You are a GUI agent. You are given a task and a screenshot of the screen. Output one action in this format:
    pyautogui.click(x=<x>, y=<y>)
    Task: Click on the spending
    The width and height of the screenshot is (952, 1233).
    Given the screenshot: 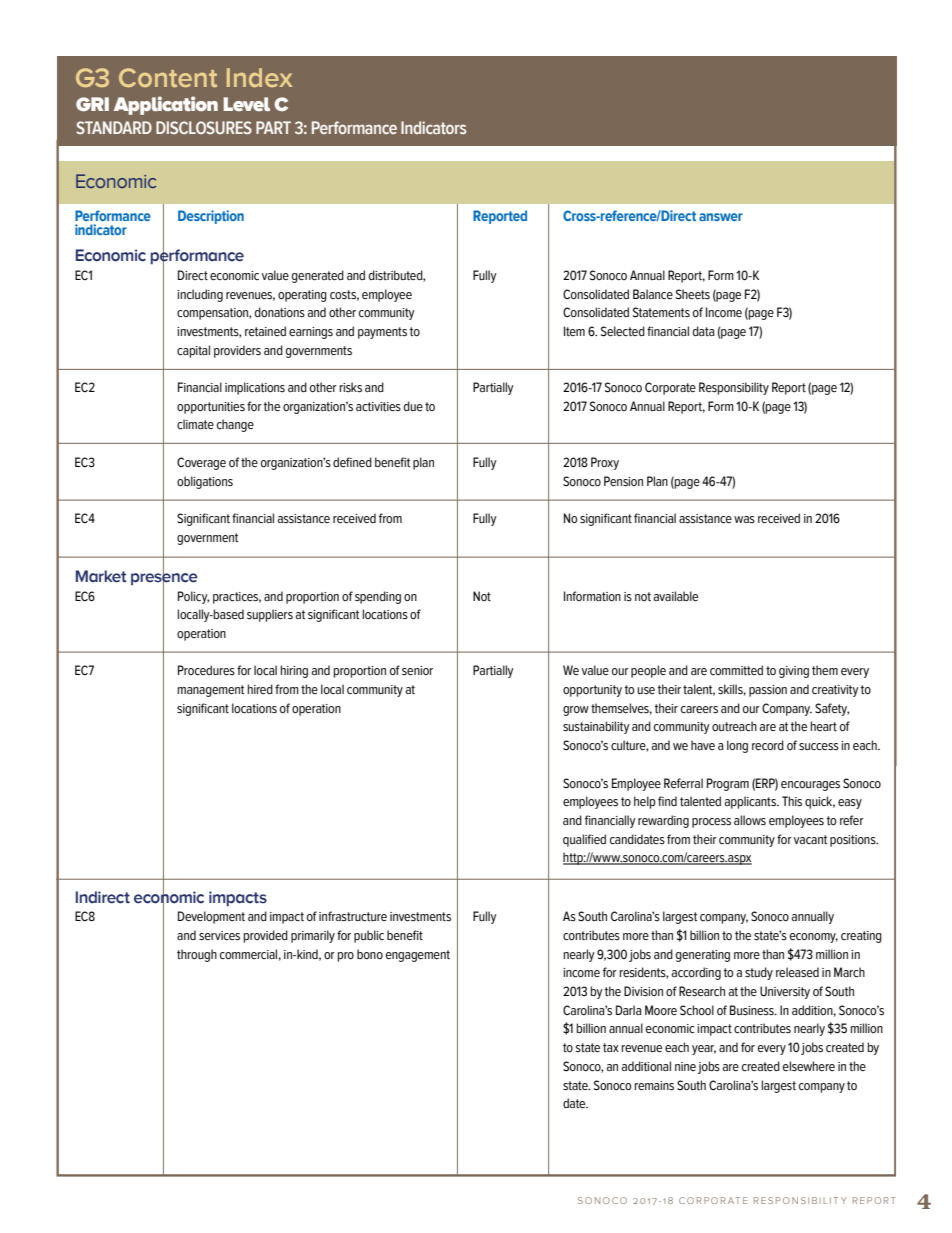 What is the action you would take?
    pyautogui.click(x=378, y=597)
